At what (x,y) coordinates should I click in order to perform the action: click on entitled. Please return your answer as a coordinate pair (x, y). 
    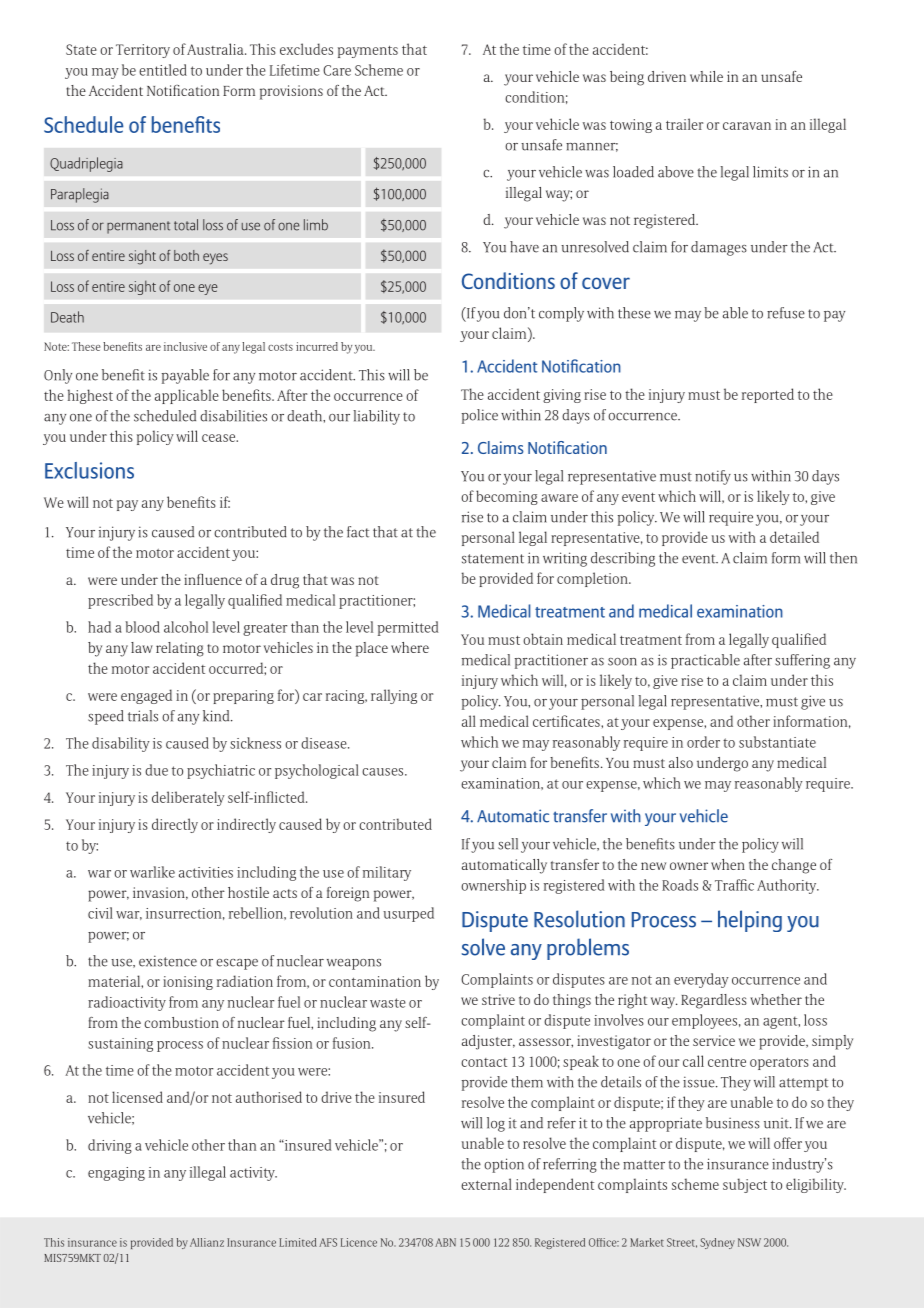
    Looking at the image, I should click on (163, 70).
